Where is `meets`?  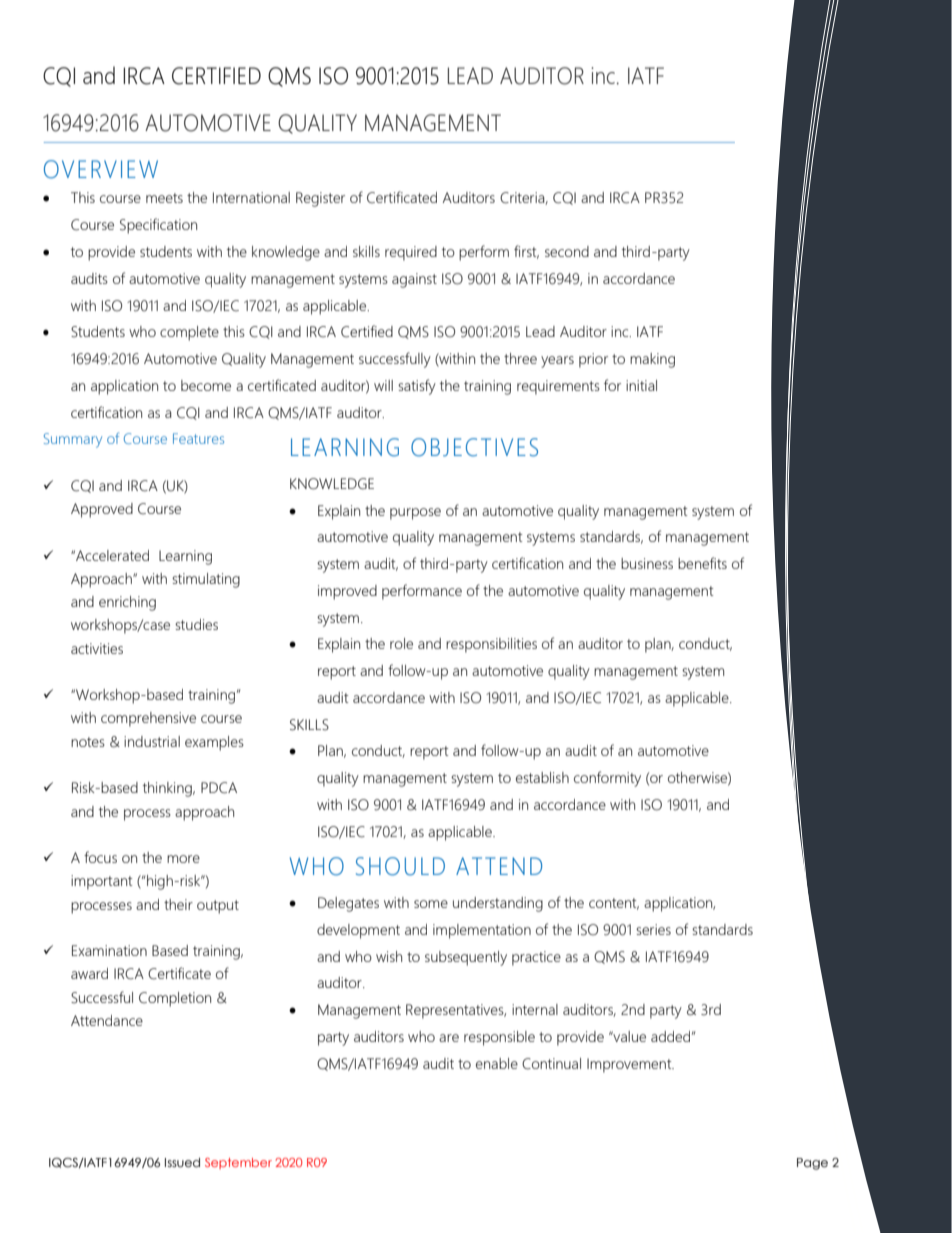 meets is located at coordinates (164, 198).
